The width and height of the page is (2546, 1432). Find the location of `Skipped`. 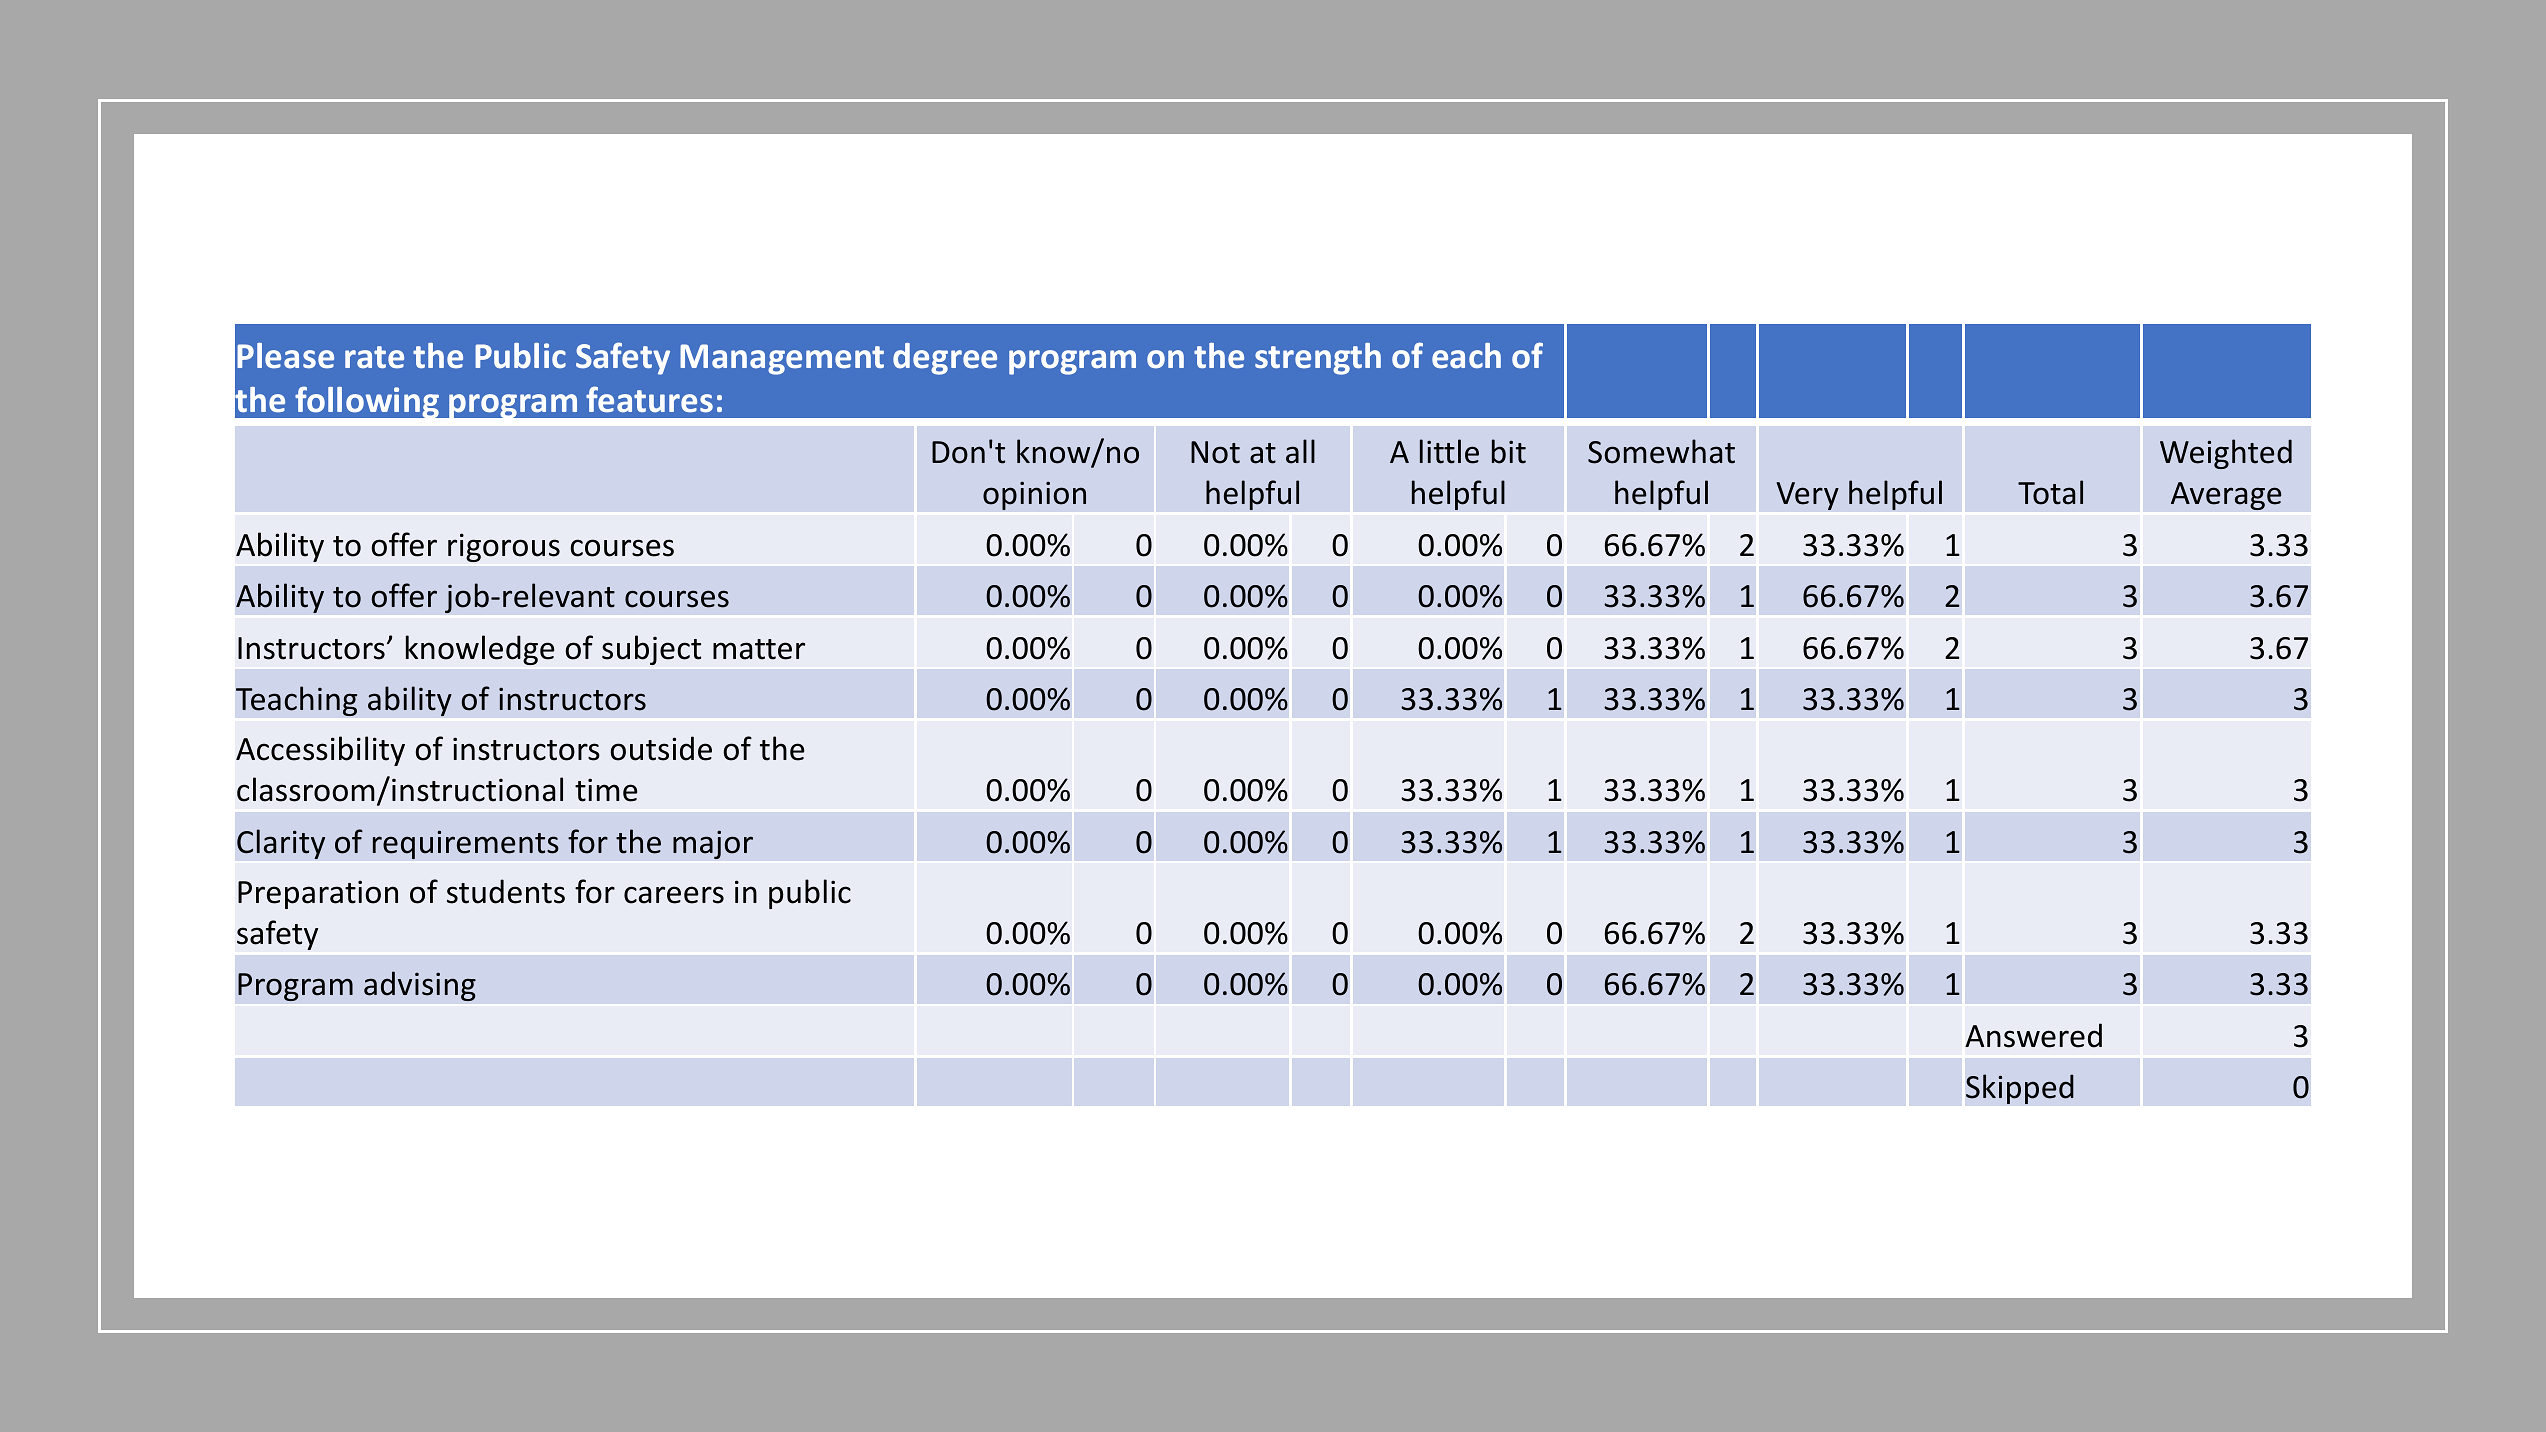

Skipped is located at coordinates (2020, 1089).
